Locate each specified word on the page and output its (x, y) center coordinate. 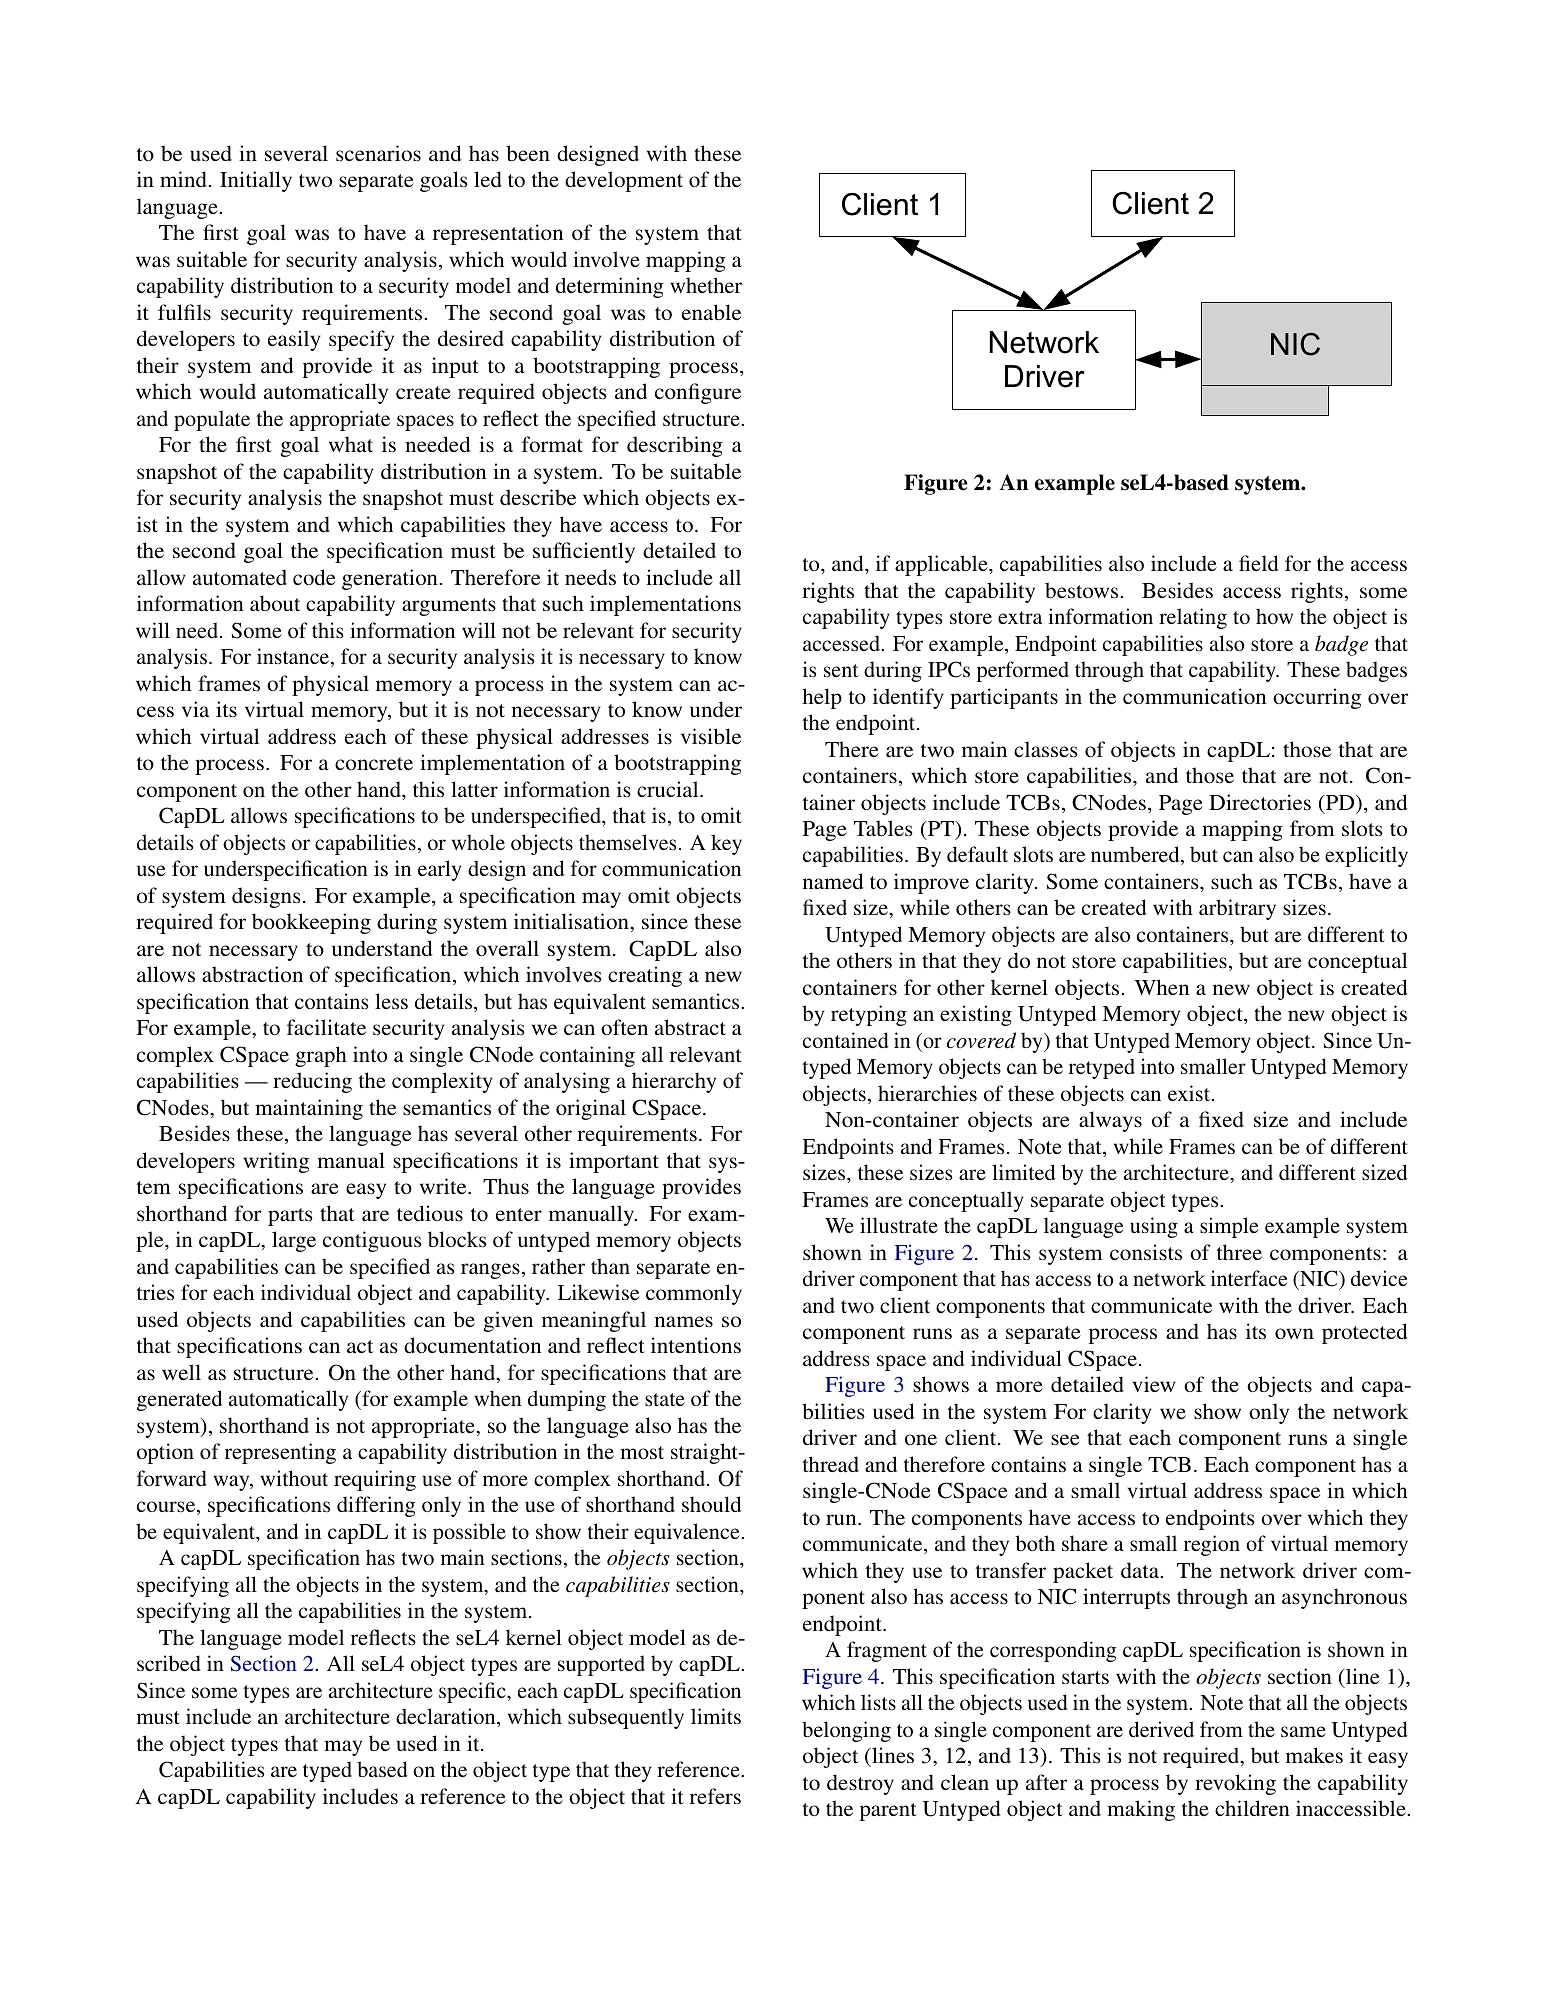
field (1258, 563)
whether (706, 285)
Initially (256, 181)
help (822, 698)
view (1154, 1384)
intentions (696, 1345)
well (181, 1372)
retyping (869, 1015)
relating (1193, 618)
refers (715, 1796)
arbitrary (1237, 909)
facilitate (326, 1027)
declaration (447, 1717)
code (314, 577)
